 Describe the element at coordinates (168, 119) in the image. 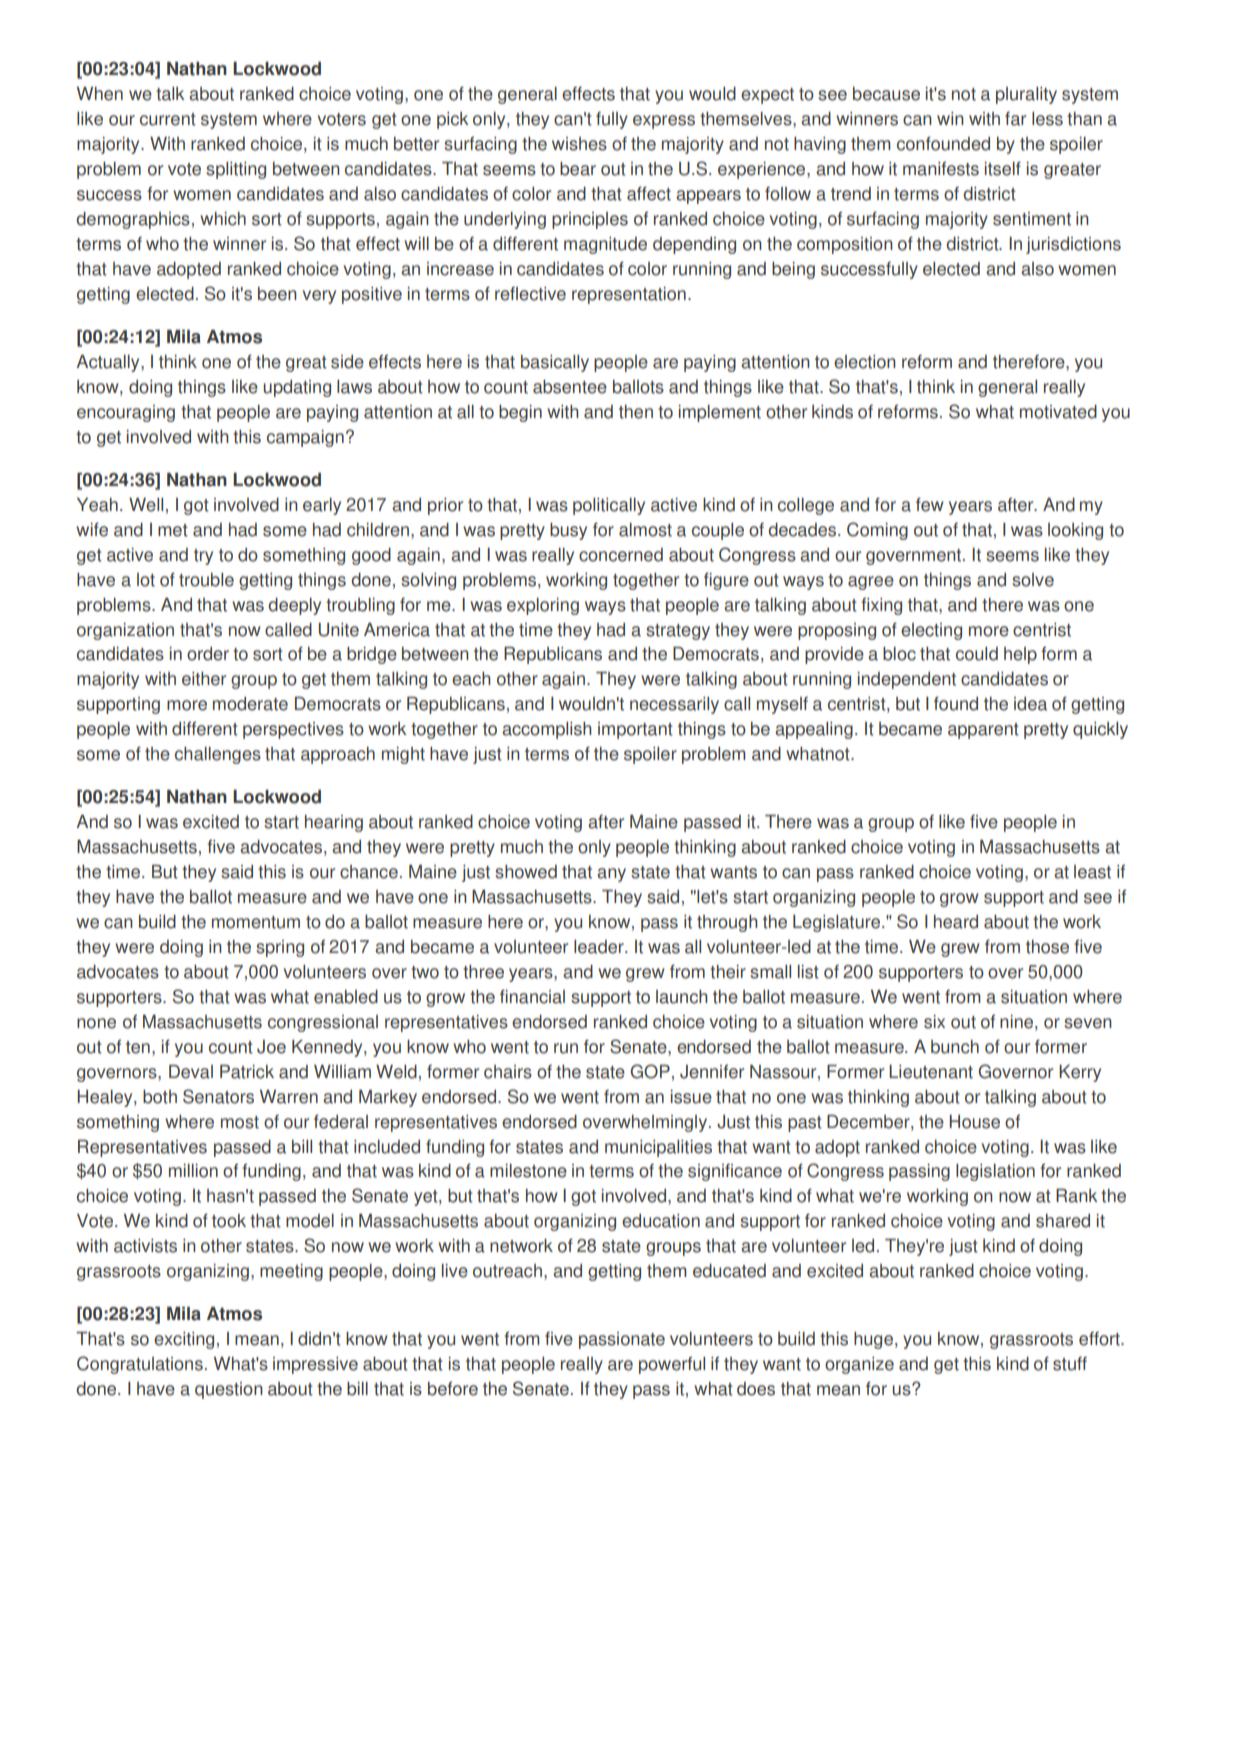

I see `current` at that location.
